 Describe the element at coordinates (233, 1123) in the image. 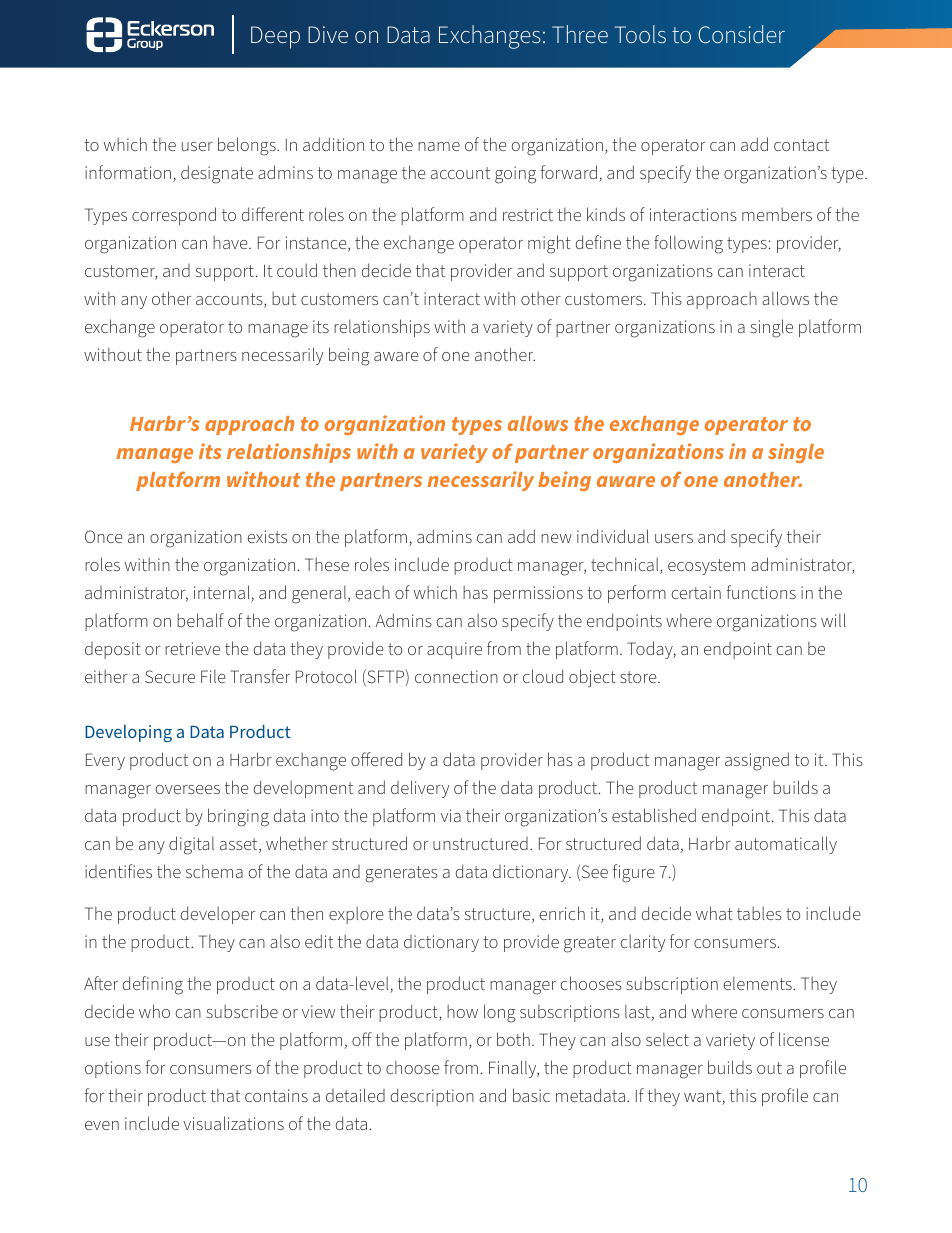

I see `visualizations` at that location.
